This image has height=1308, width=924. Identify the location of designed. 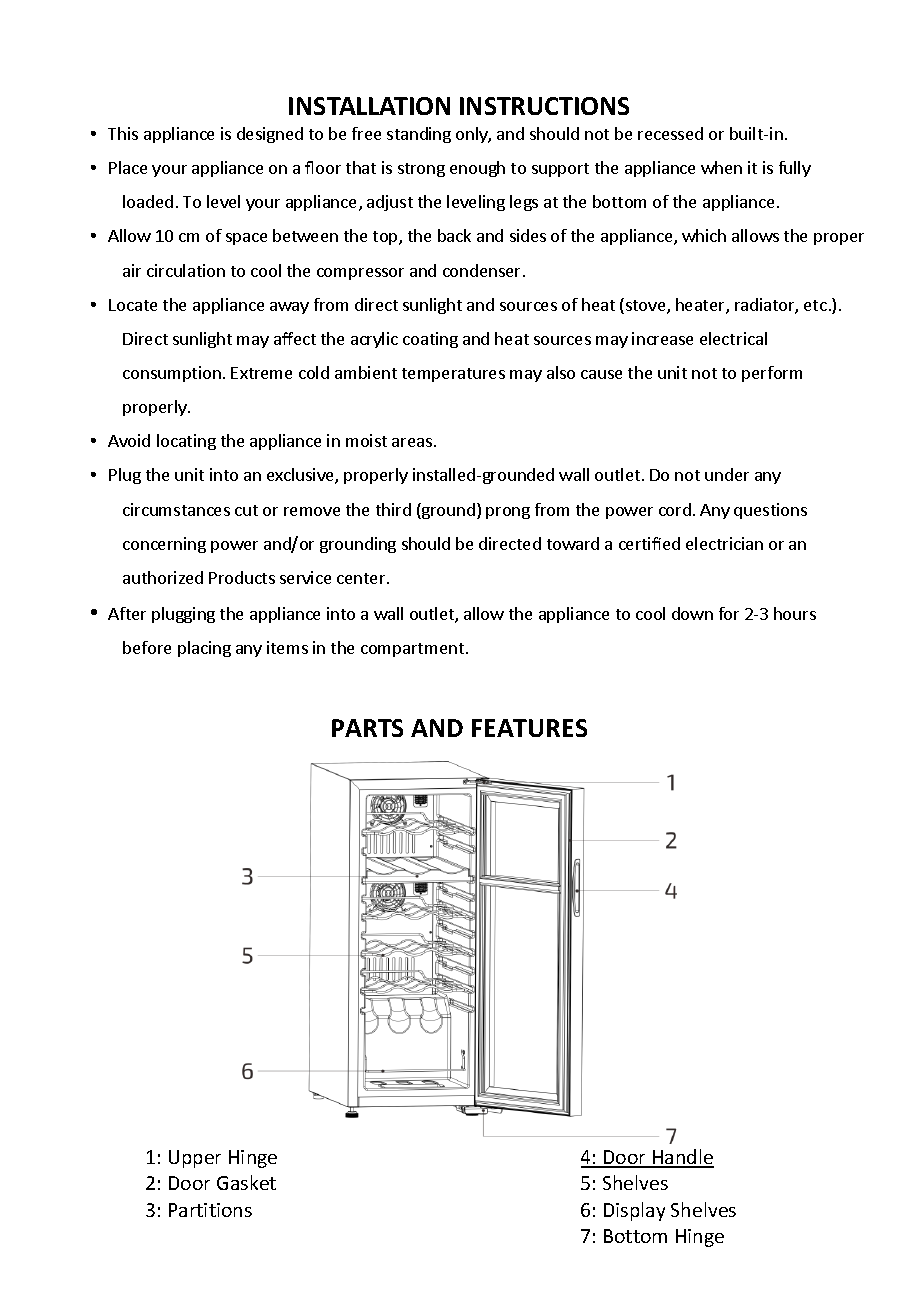
(270, 135).
